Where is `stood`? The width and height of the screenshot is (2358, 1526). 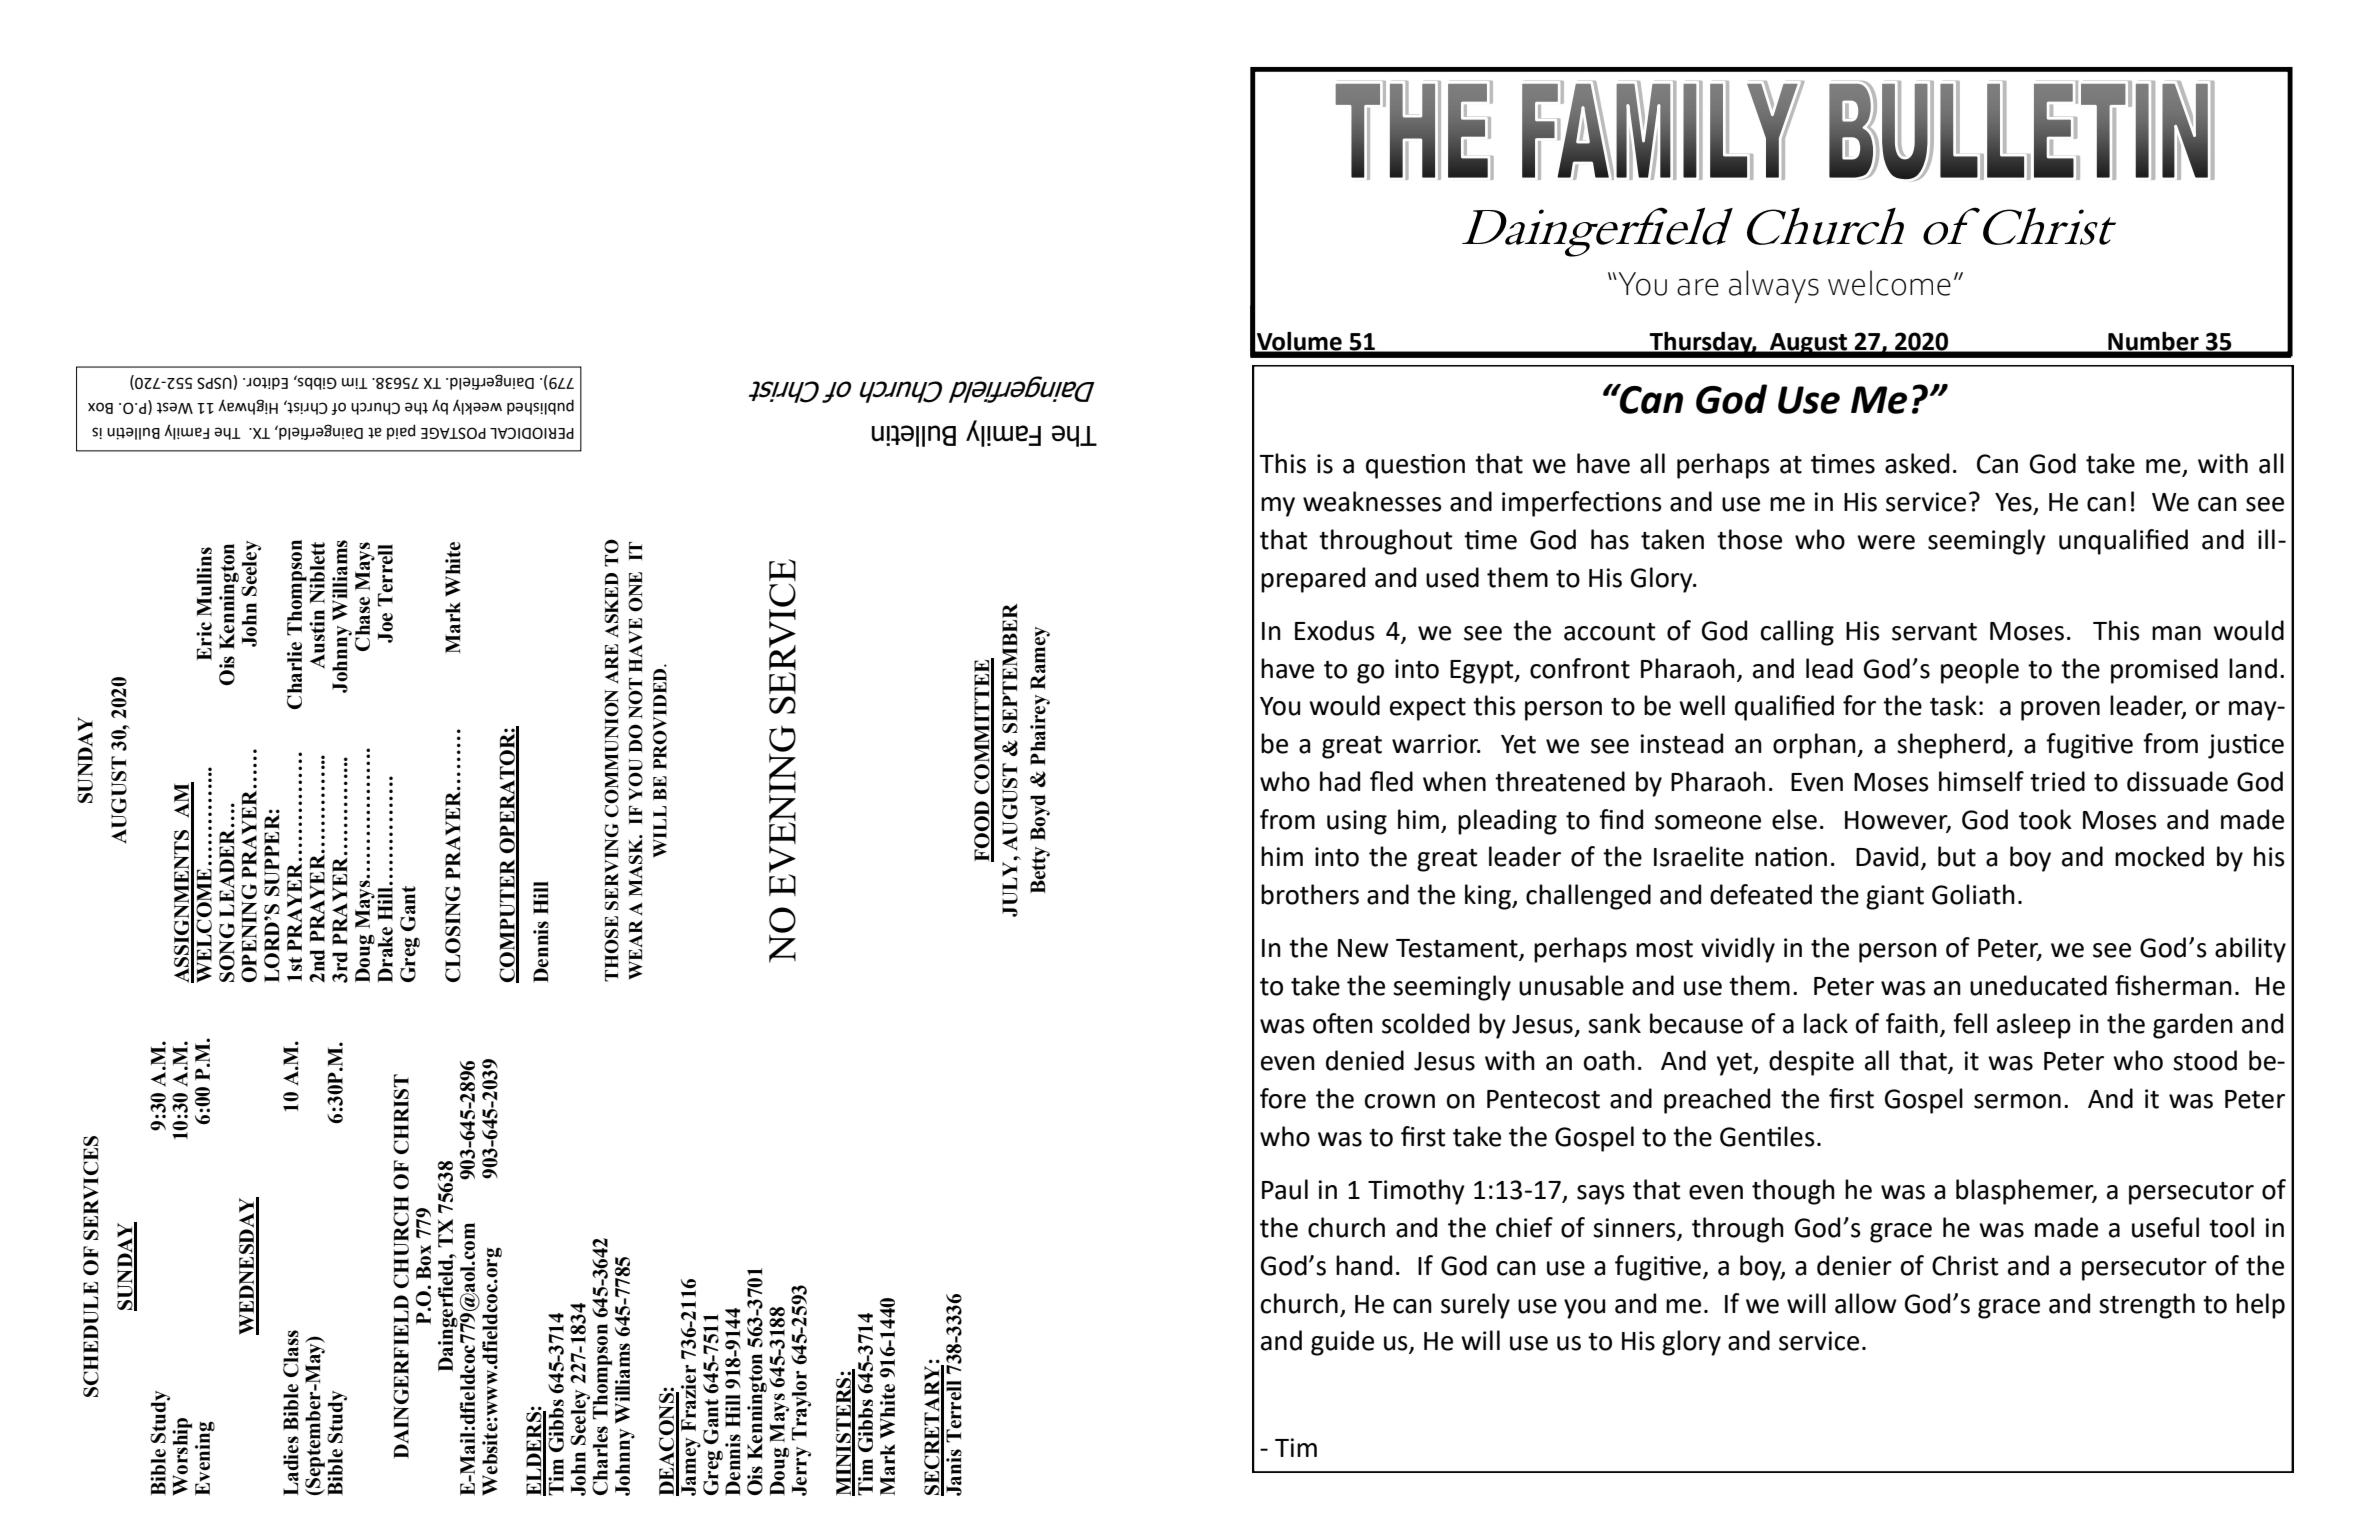
stood is located at coordinates (2205, 1060).
